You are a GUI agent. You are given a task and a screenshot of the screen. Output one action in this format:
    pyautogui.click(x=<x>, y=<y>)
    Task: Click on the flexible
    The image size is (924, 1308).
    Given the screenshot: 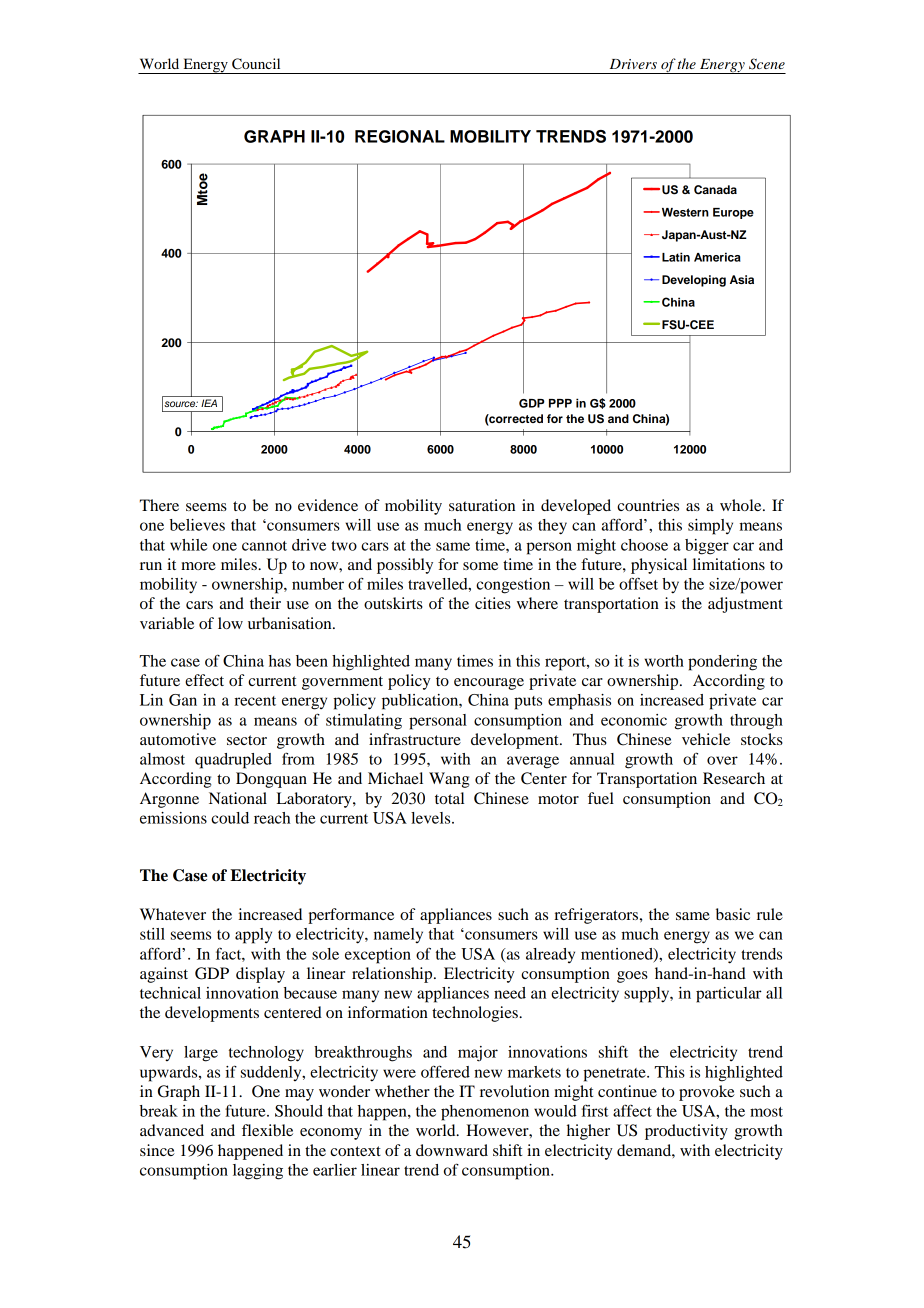 What is the action you would take?
    pyautogui.click(x=267, y=1130)
